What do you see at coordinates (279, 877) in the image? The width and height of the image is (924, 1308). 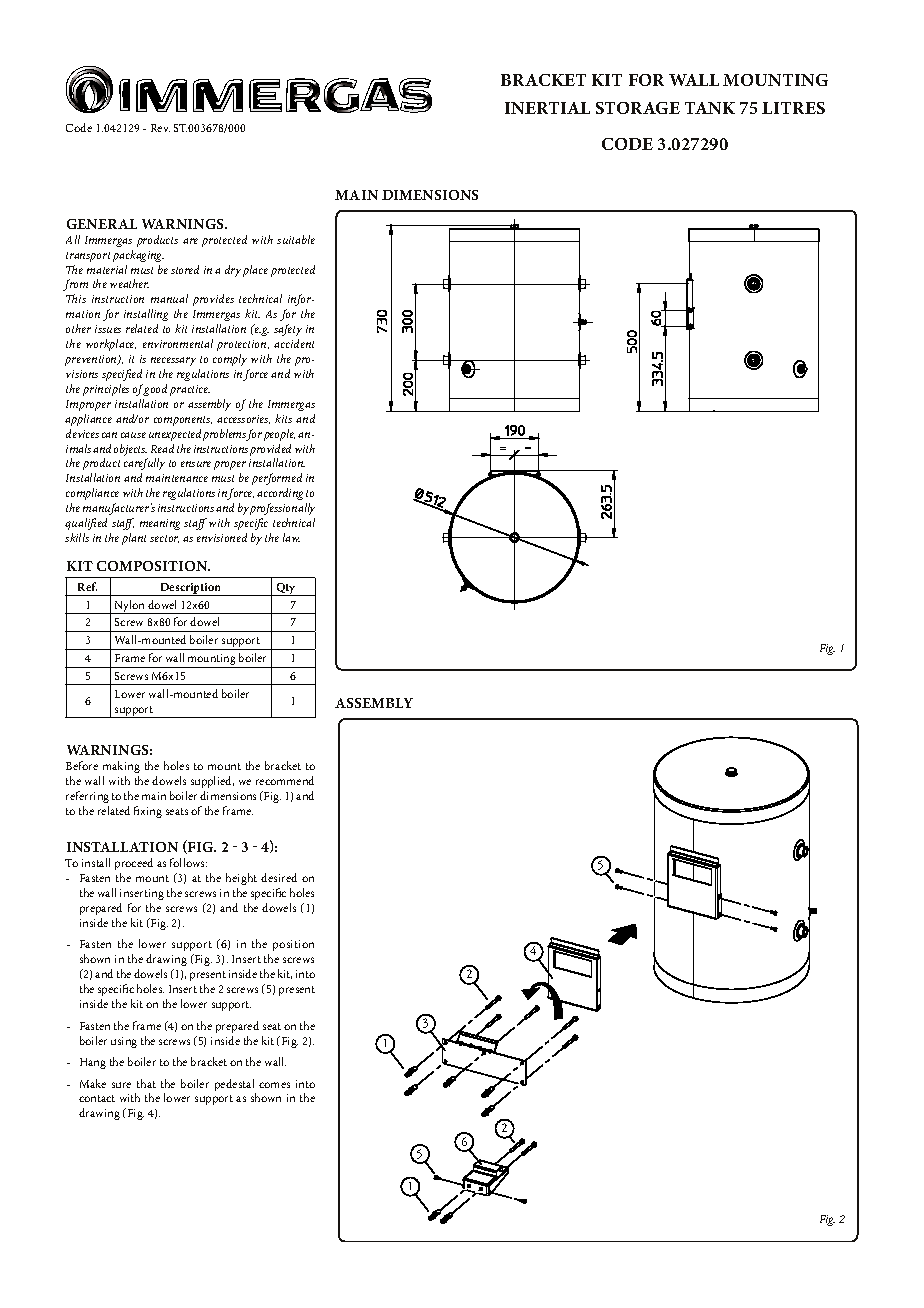 I see `desired` at bounding box center [279, 877].
